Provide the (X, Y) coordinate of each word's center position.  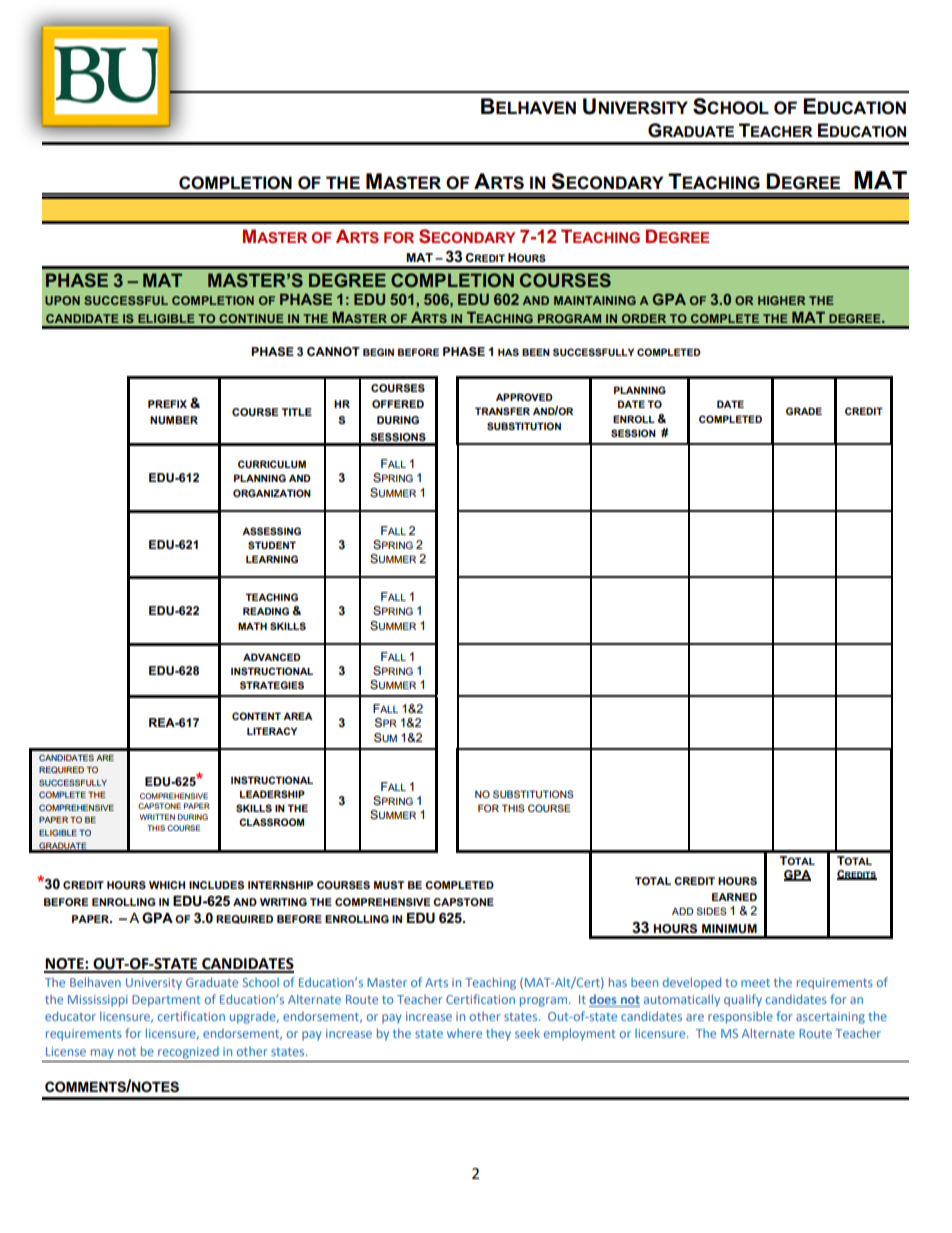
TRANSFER (502, 411)
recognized (188, 1053)
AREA (297, 716)
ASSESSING (271, 531)
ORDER (644, 318)
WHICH (167, 885)
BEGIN (378, 352)
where (464, 1033)
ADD (682, 911)
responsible (740, 1017)
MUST (389, 885)
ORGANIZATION (272, 493)
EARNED (734, 897)
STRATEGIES (272, 685)
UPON (62, 300)
